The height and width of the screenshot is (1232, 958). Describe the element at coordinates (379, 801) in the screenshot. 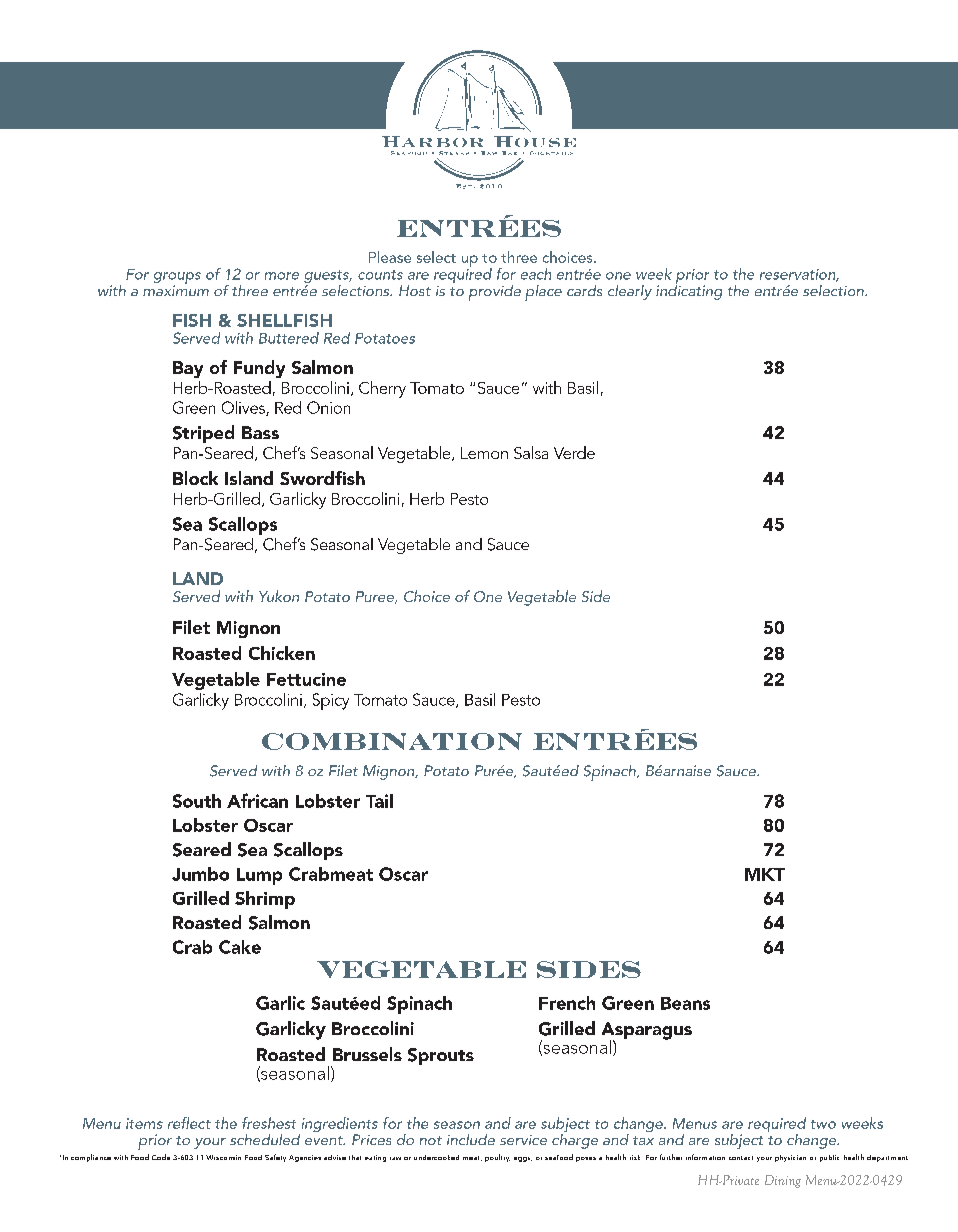

I see `Tail` at that location.
